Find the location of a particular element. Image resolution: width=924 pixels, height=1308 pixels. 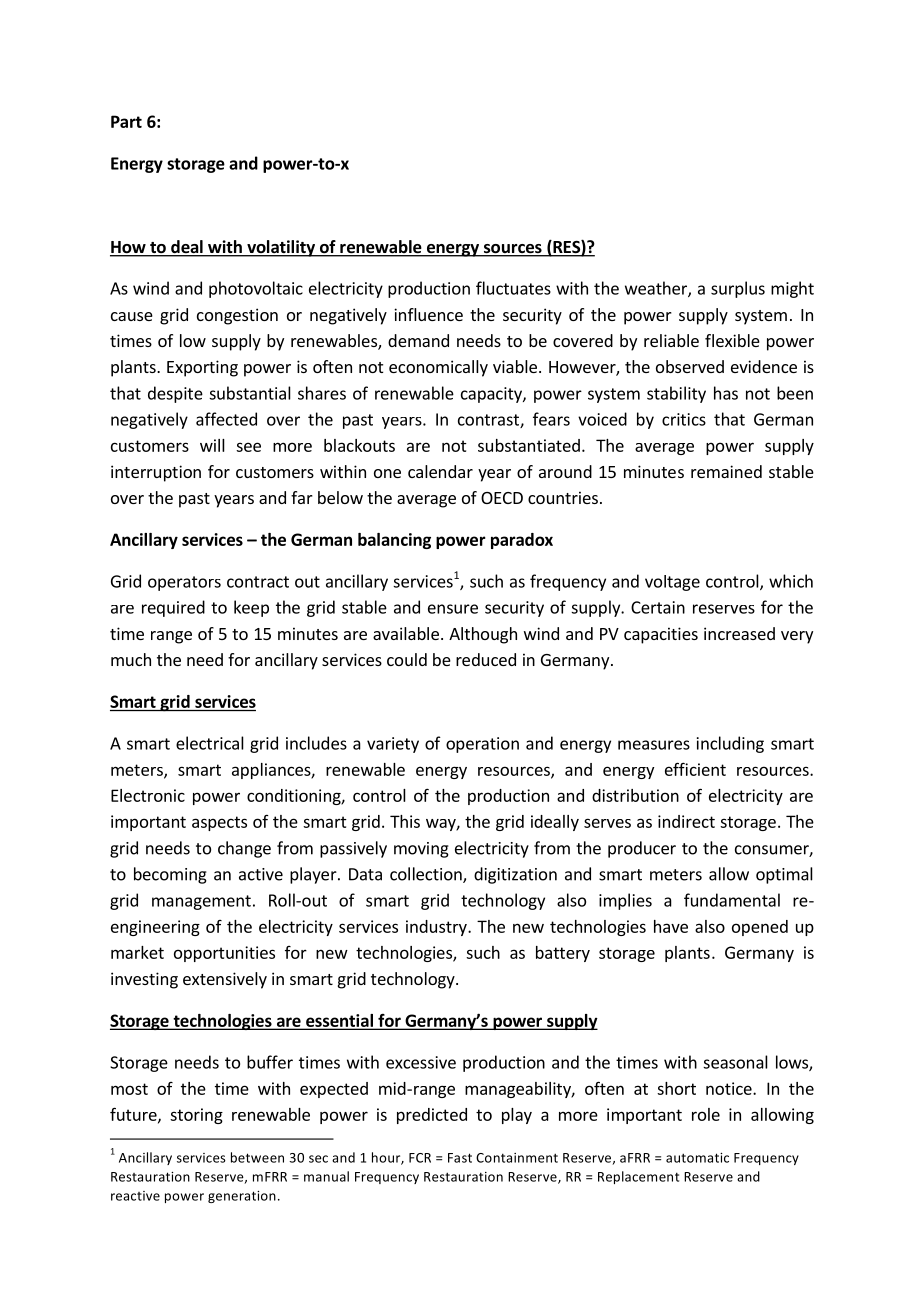

Fast is located at coordinates (460, 1158).
